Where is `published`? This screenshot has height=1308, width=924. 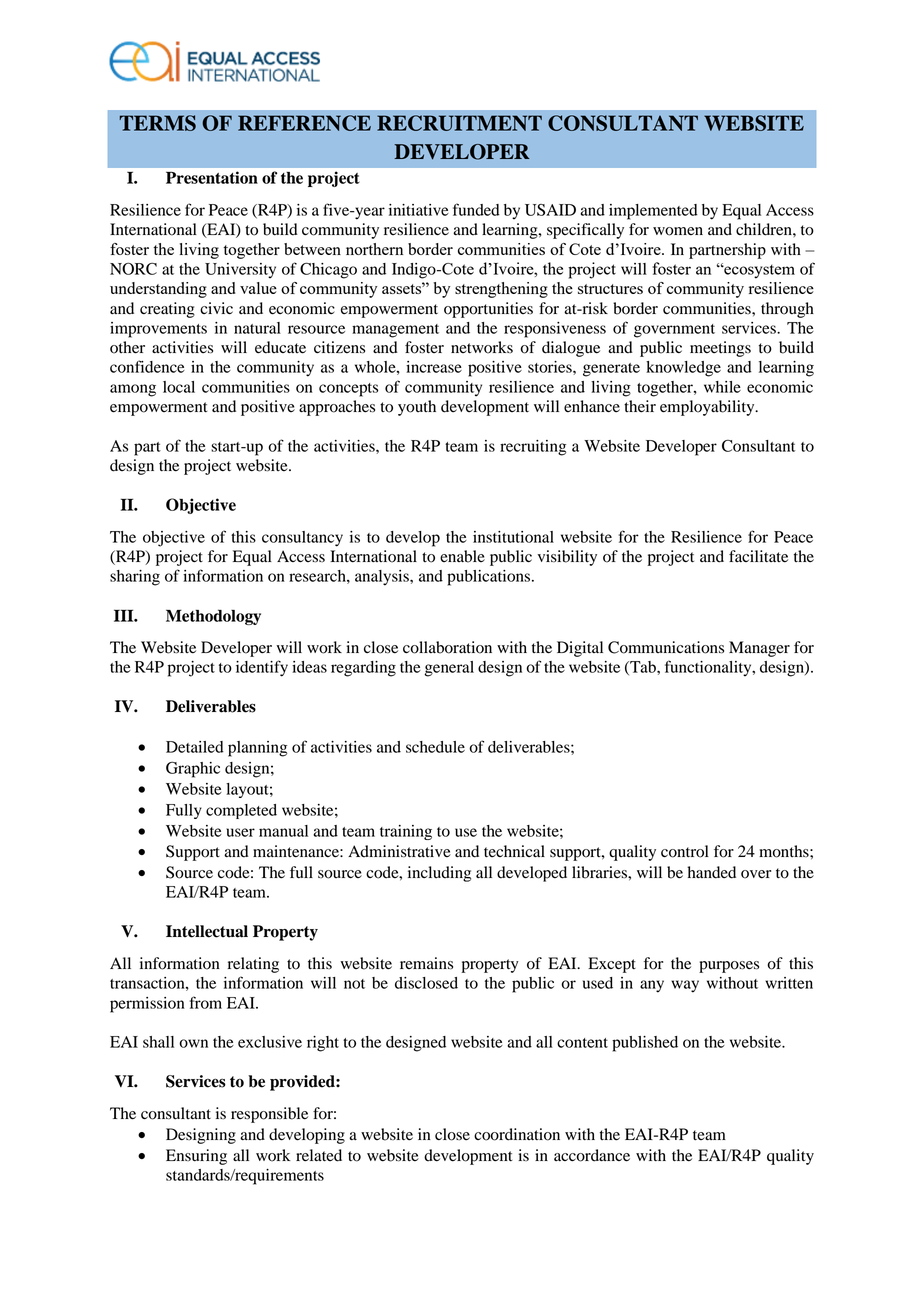 published is located at coordinates (645, 1044).
